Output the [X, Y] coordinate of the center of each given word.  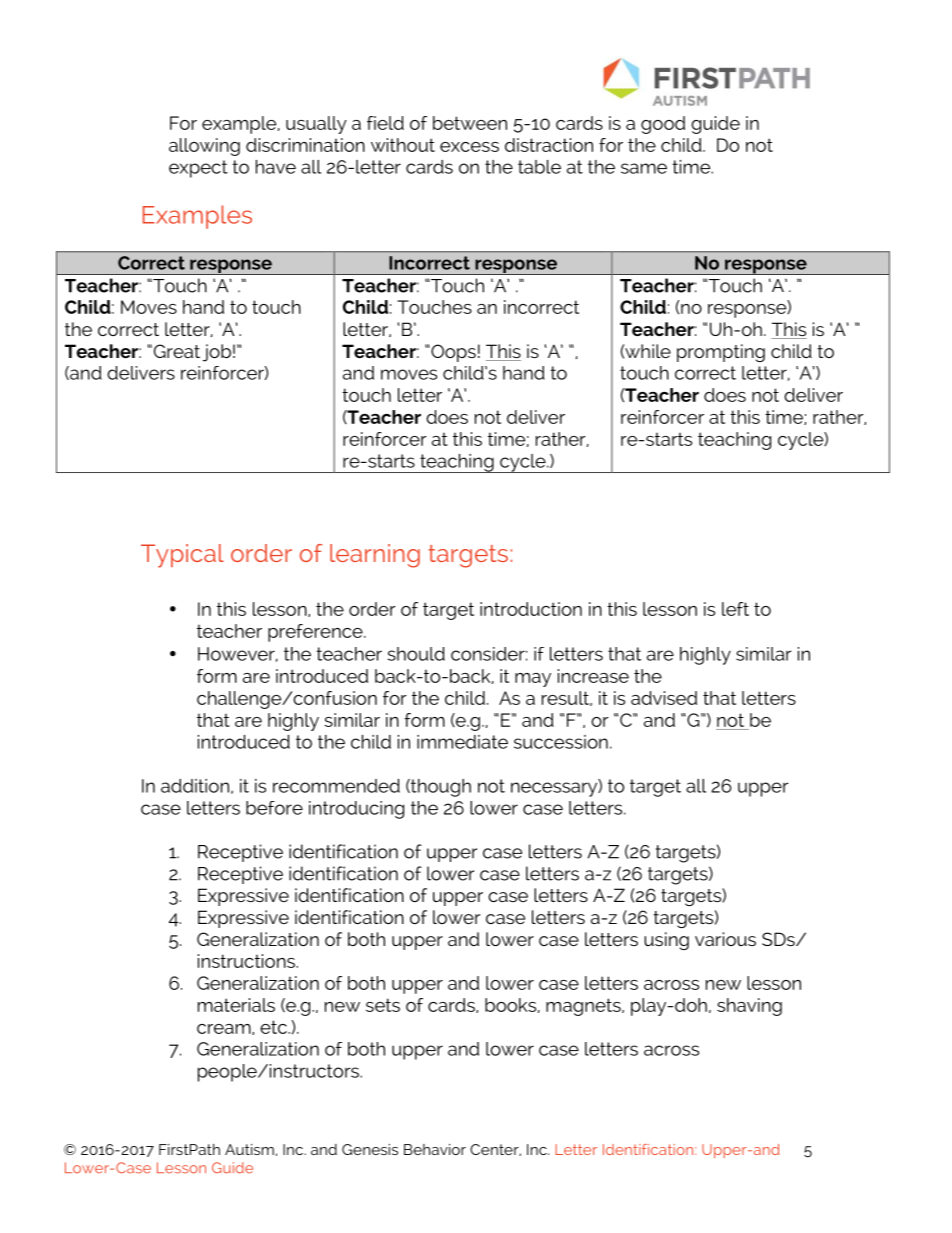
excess [469, 147]
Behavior [435, 1149]
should [416, 654]
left [735, 609]
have [276, 167]
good [663, 125]
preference [316, 633]
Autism [249, 1149]
